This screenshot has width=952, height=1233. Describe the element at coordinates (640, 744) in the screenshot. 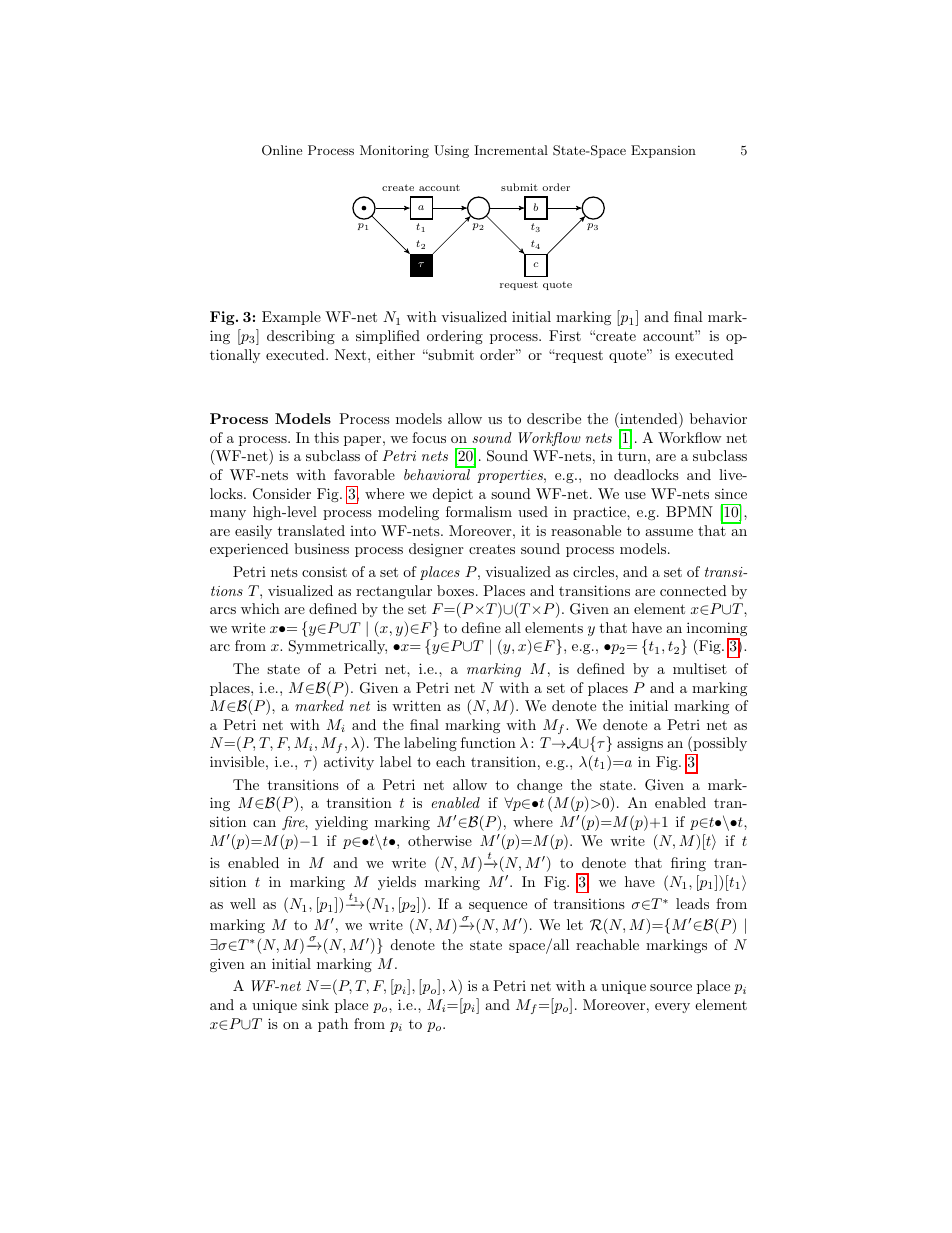

I see `assigns` at that location.
